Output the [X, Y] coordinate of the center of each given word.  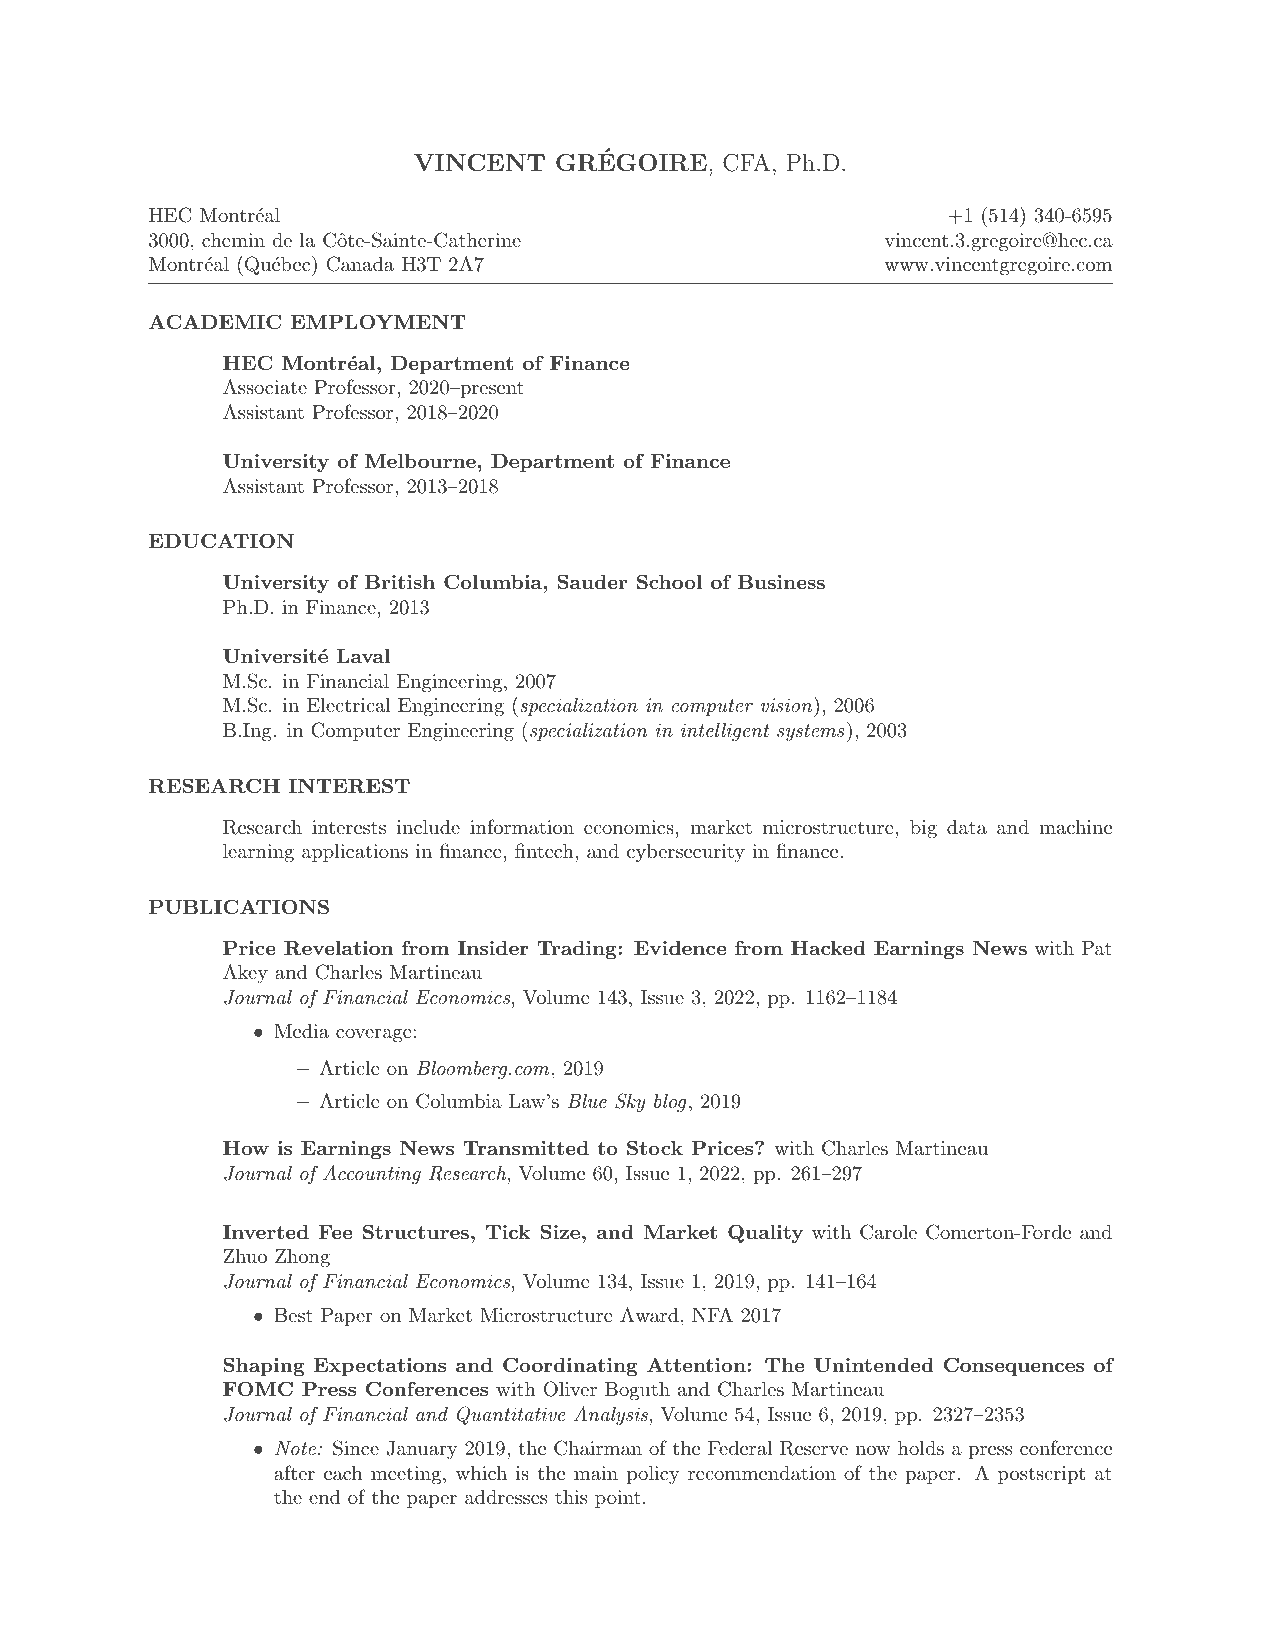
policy [653, 1474]
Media [301, 1031]
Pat [1097, 948]
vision [786, 705]
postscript [1041, 1475]
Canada [360, 264]
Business [781, 582]
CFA [746, 162]
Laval [363, 655]
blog [670, 1103]
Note [295, 1448]
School [669, 582]
